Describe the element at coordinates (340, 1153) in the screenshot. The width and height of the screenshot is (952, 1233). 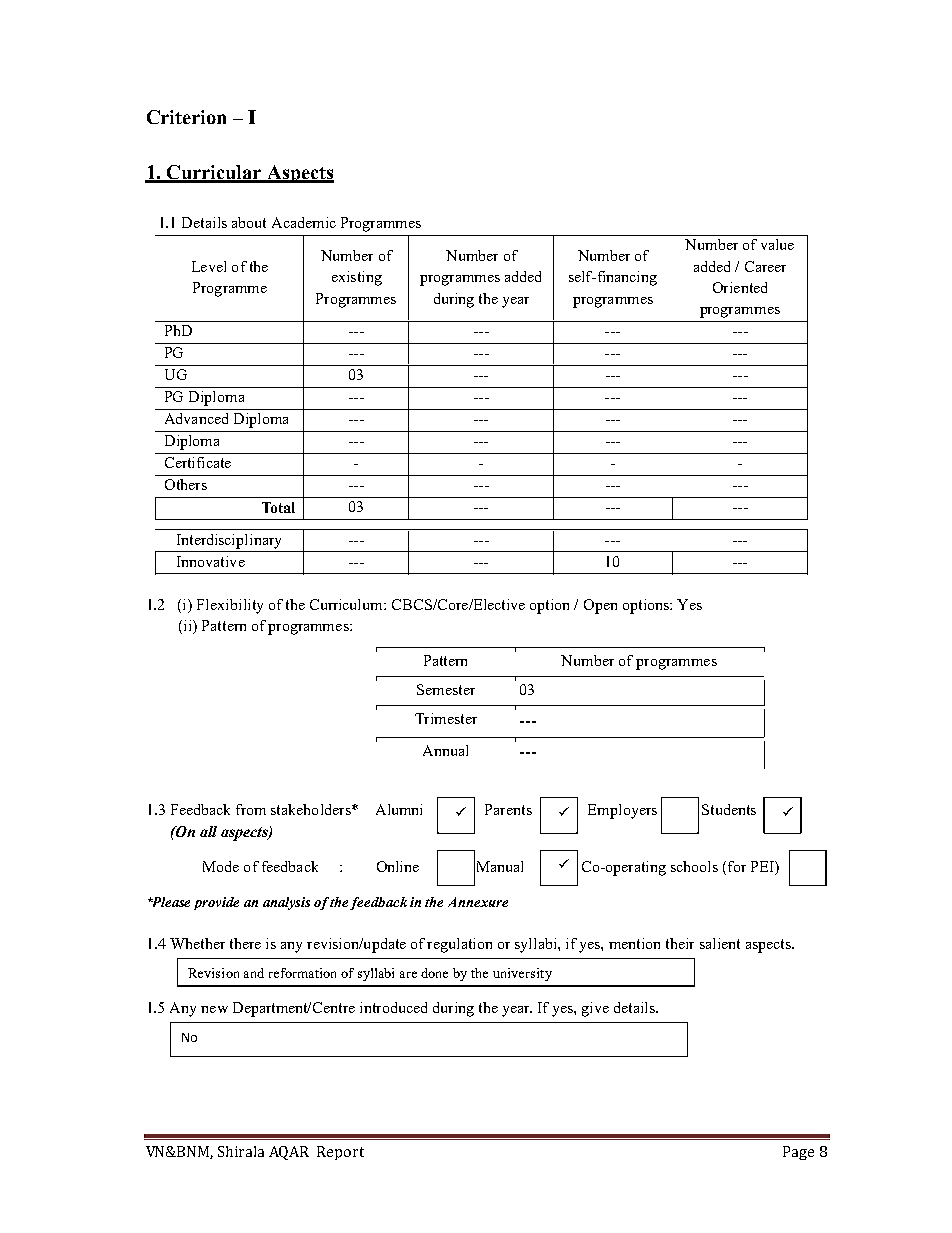
I see `Report` at that location.
